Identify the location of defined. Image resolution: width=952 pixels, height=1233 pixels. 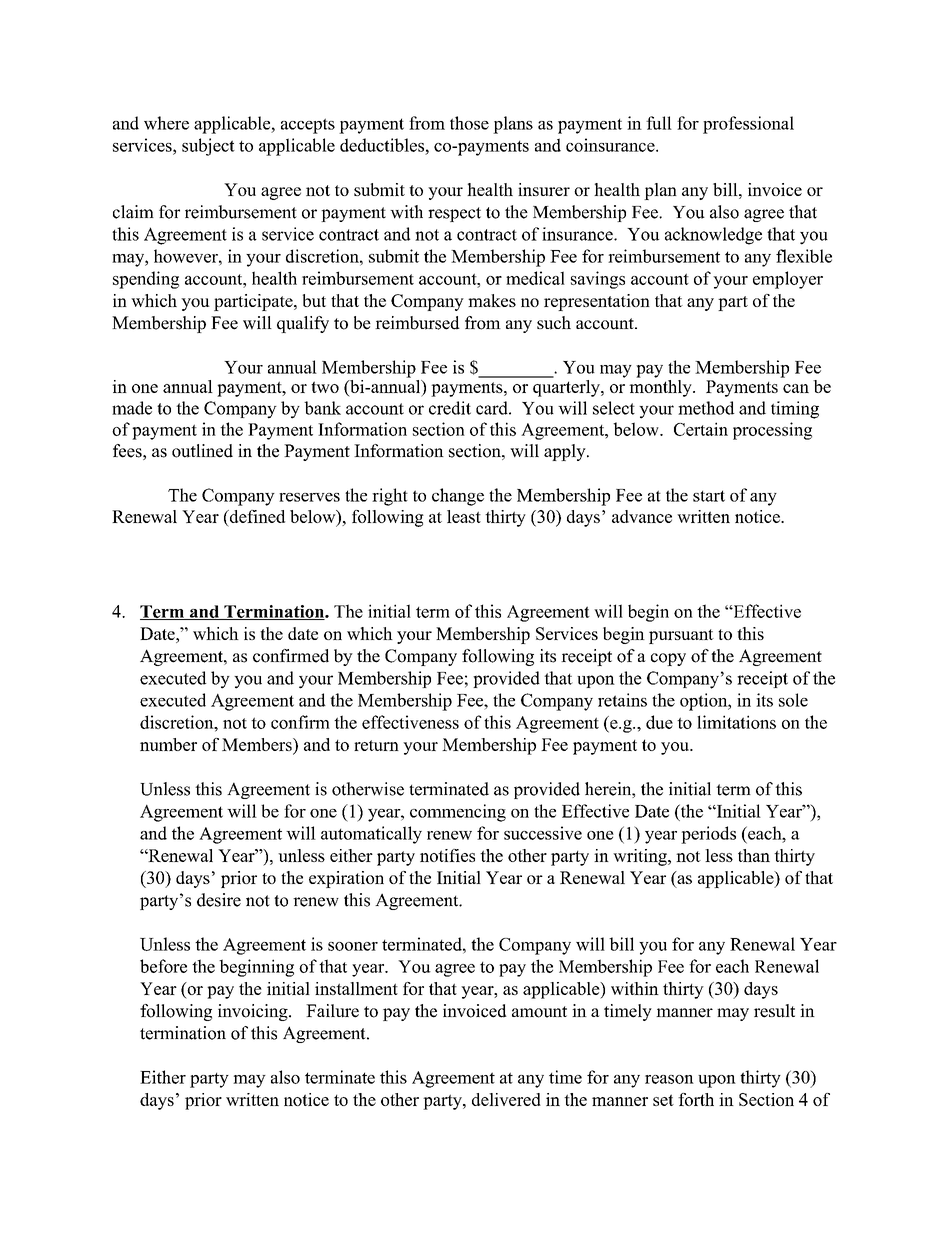
(256, 516).
